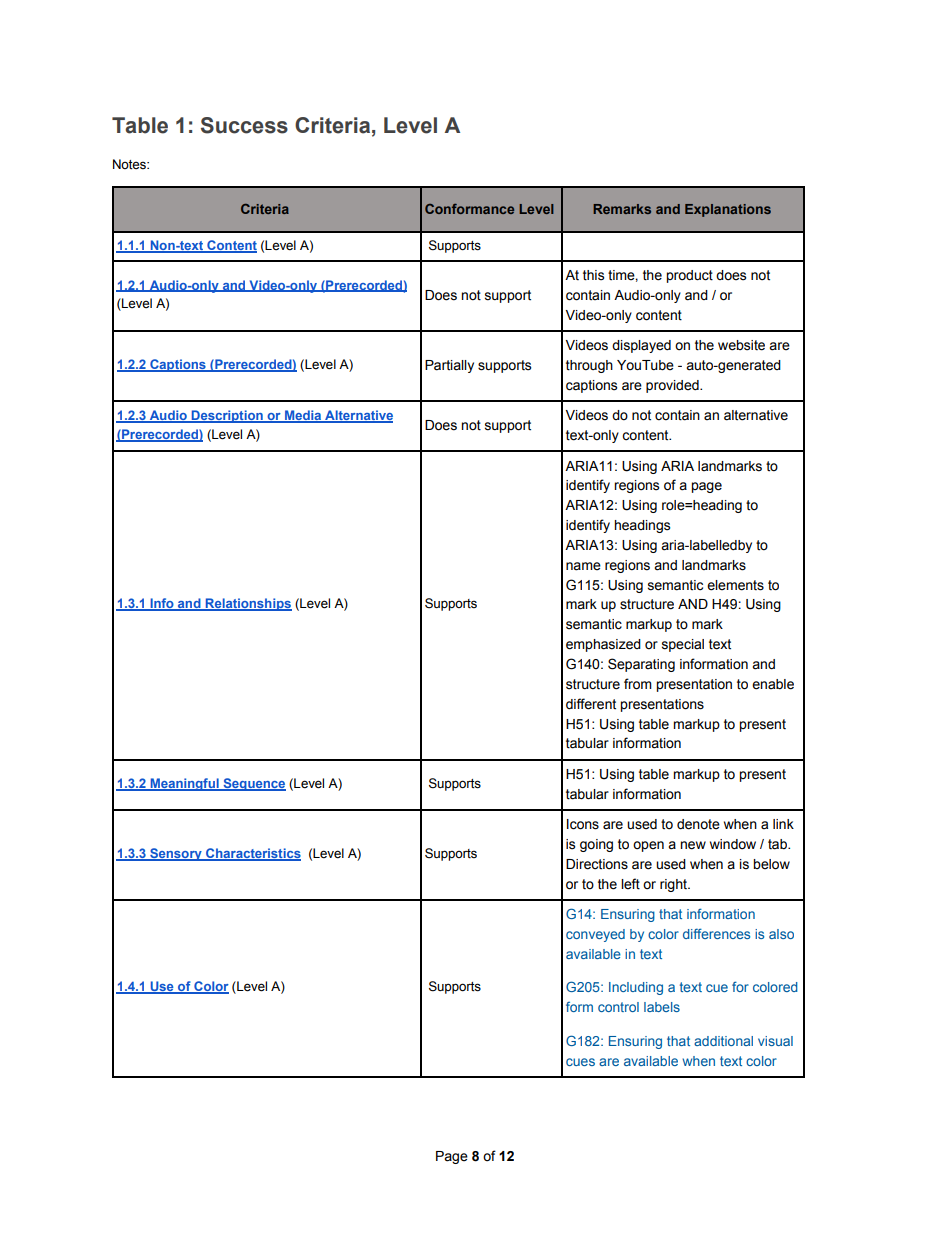 Image resolution: width=952 pixels, height=1233 pixels. I want to click on Partially, so click(449, 366).
